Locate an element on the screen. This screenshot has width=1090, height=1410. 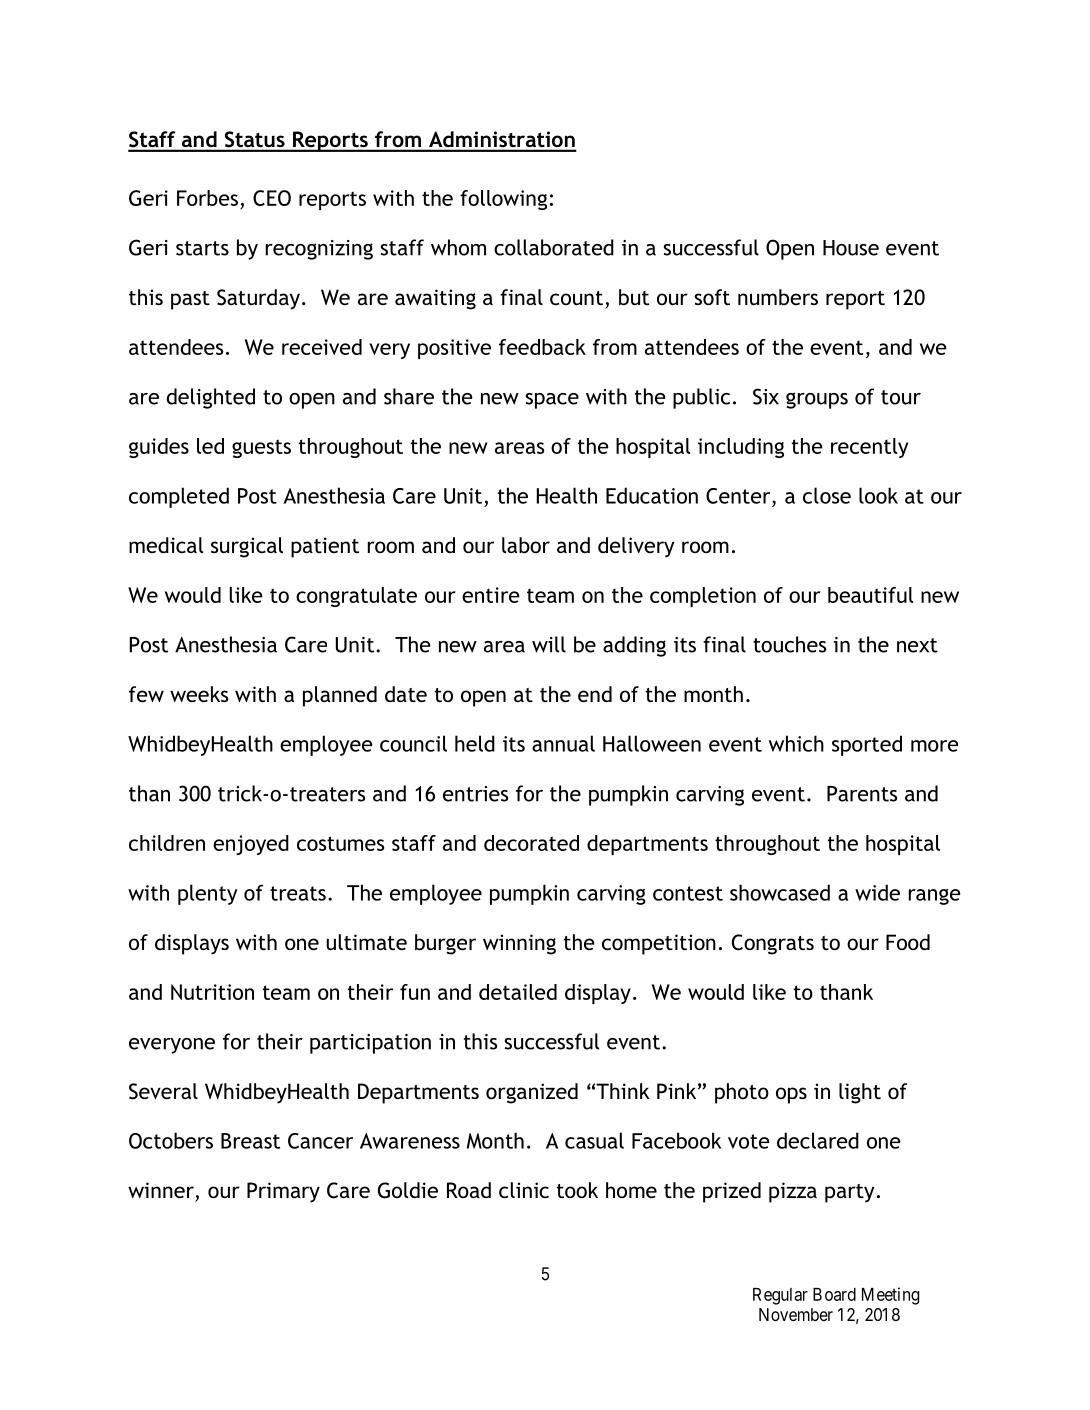
sported is located at coordinates (867, 745).
